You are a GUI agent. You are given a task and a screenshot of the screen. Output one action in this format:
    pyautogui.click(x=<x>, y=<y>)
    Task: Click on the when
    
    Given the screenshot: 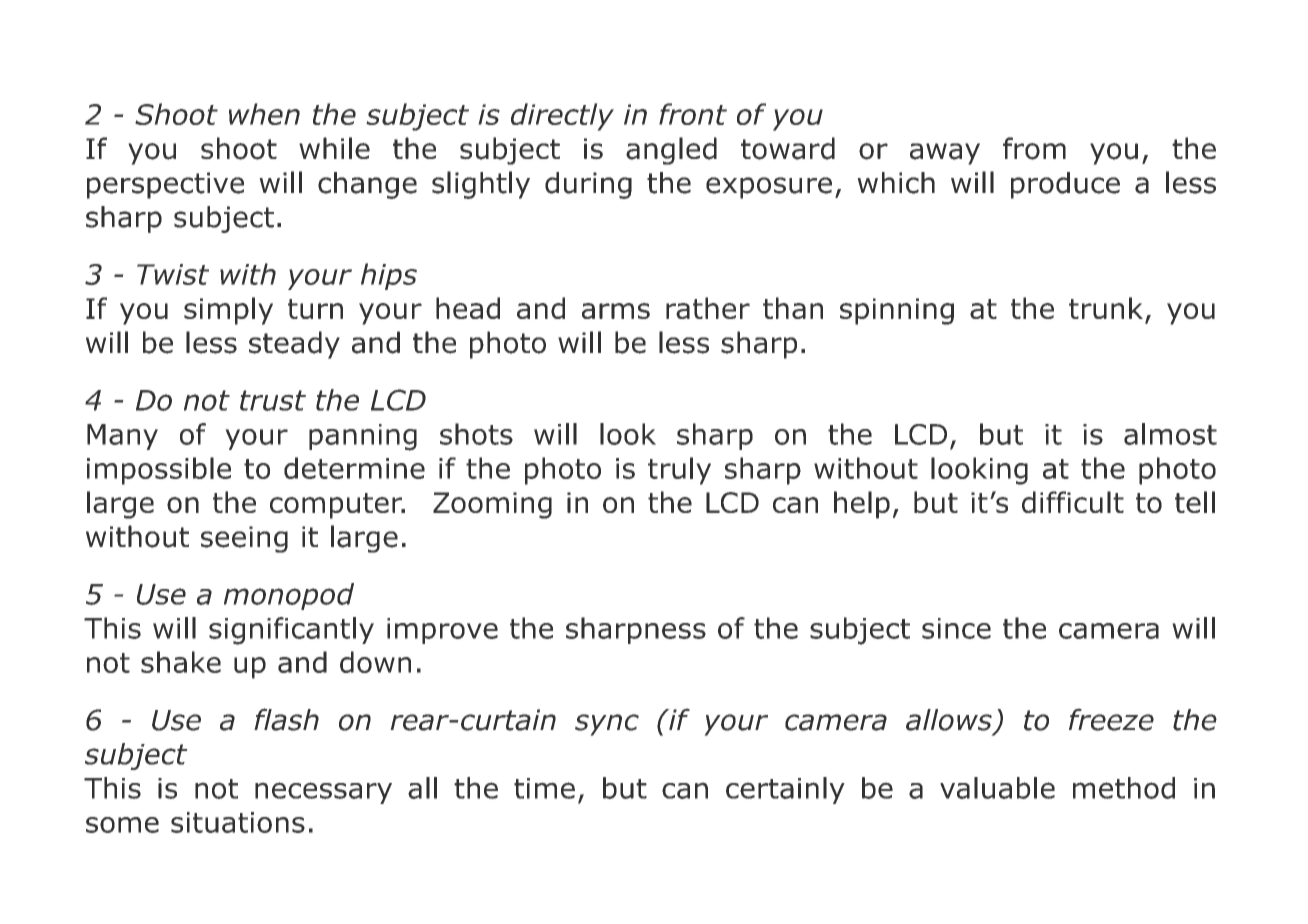 What is the action you would take?
    pyautogui.click(x=264, y=114)
